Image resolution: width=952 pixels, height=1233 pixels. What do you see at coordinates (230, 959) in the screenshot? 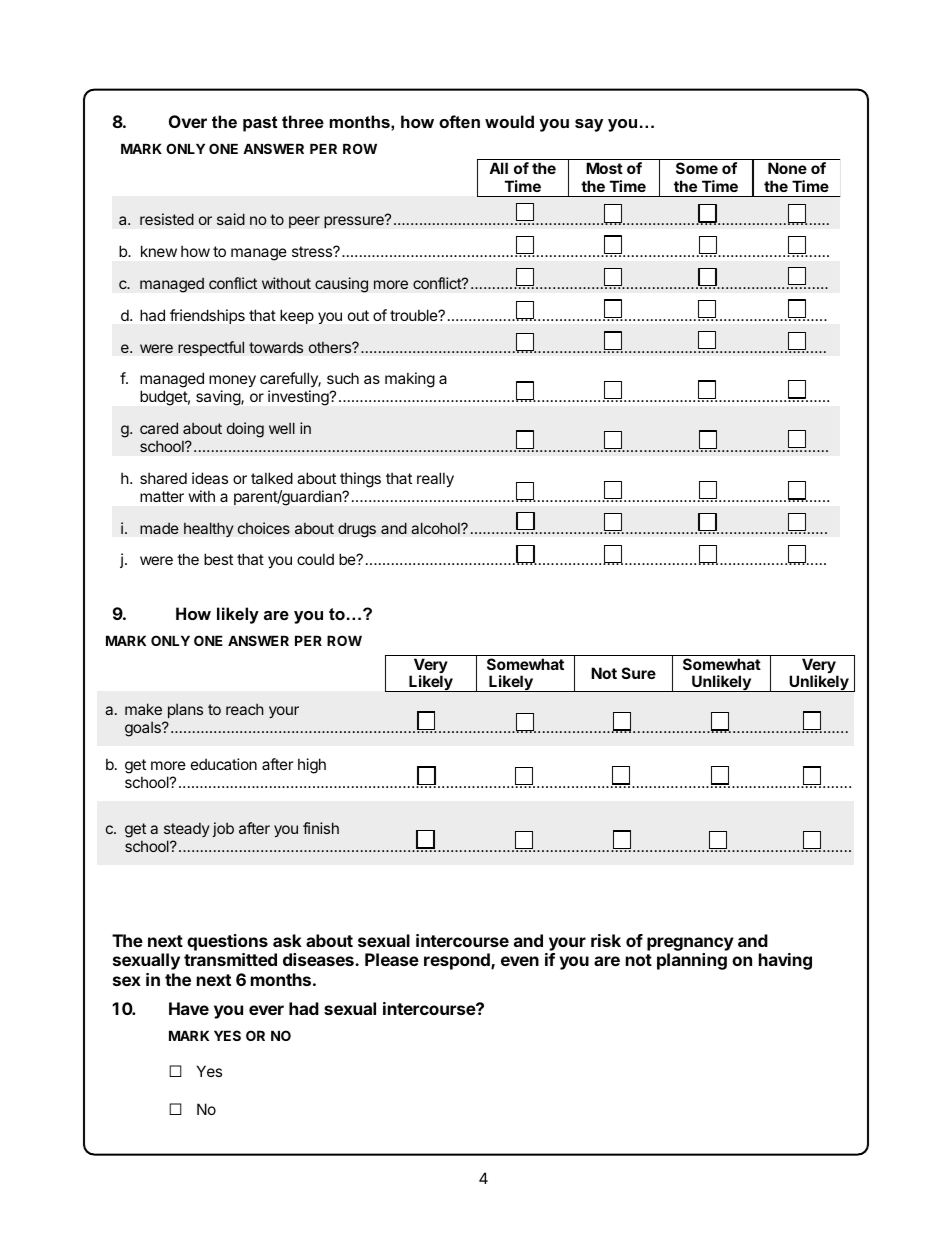
I see `transmitted` at bounding box center [230, 959].
